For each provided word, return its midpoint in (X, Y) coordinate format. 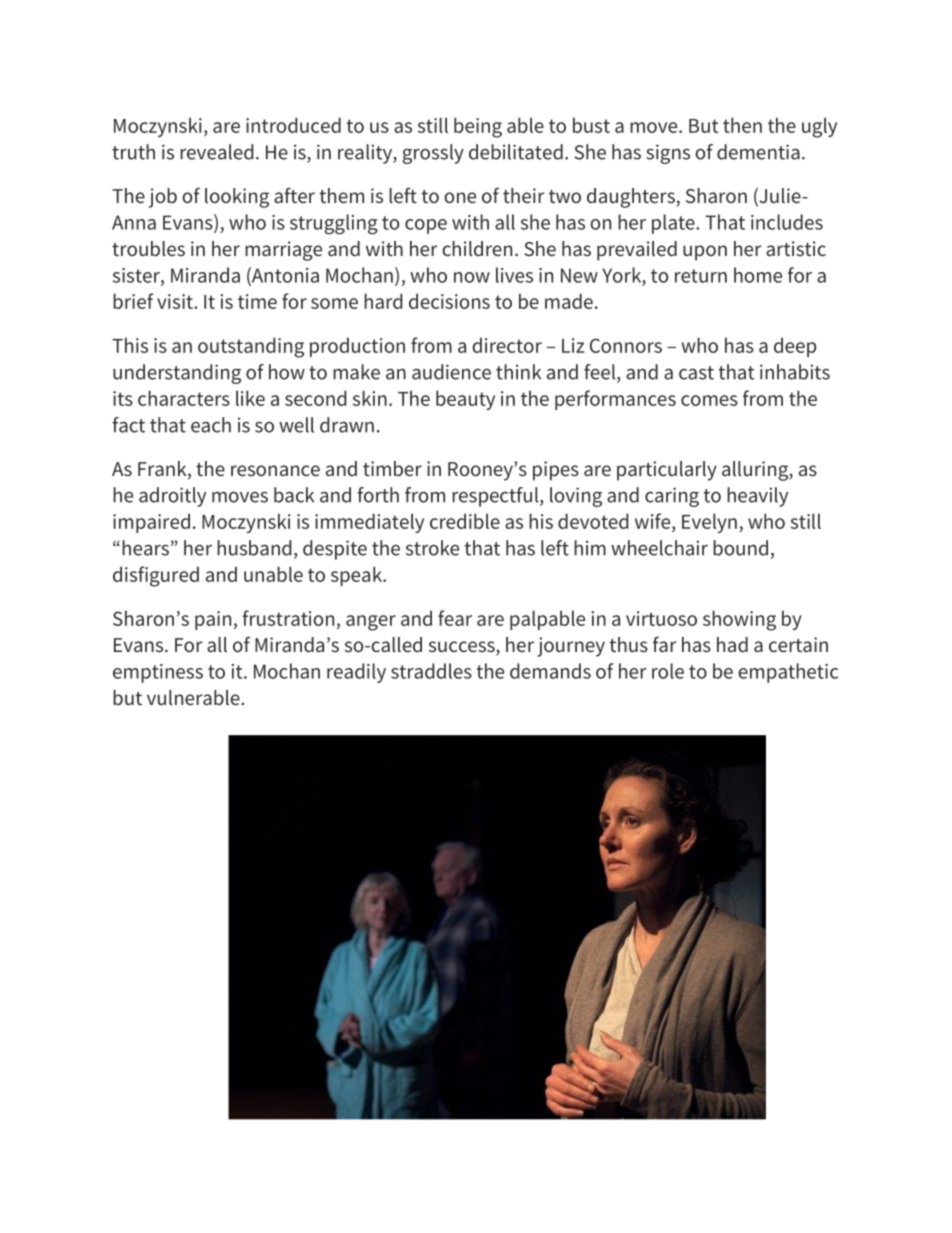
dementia (758, 152)
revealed (217, 152)
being (478, 127)
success (463, 648)
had (732, 644)
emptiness (158, 673)
